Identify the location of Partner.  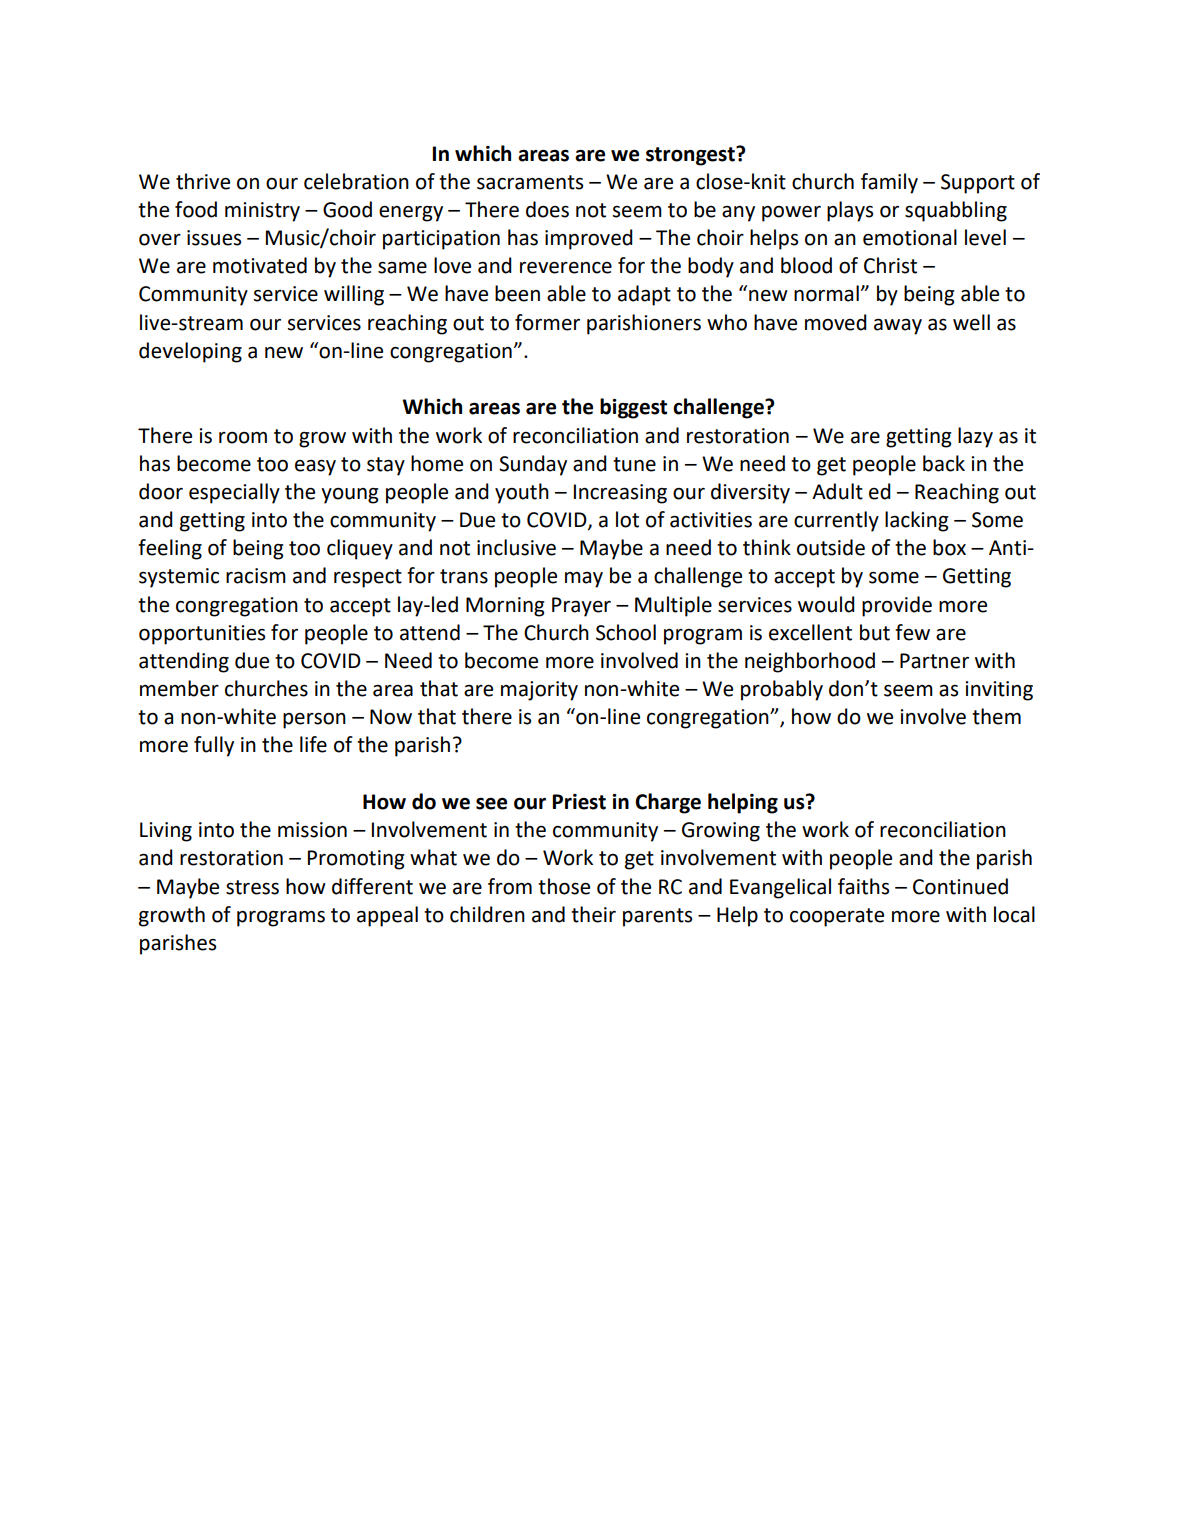
(934, 661).
